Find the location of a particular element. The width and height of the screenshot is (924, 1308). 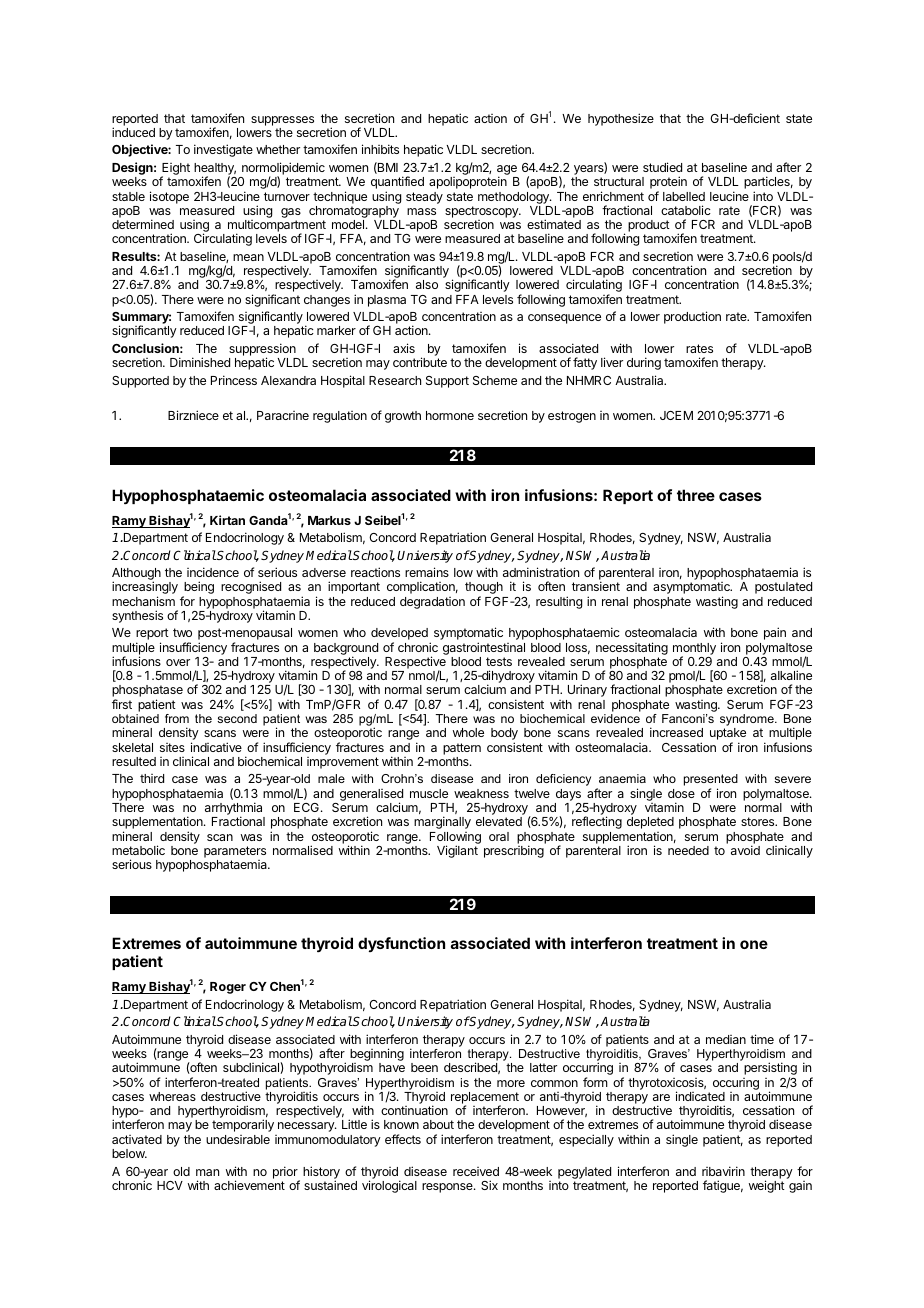

investigate is located at coordinates (223, 150).
